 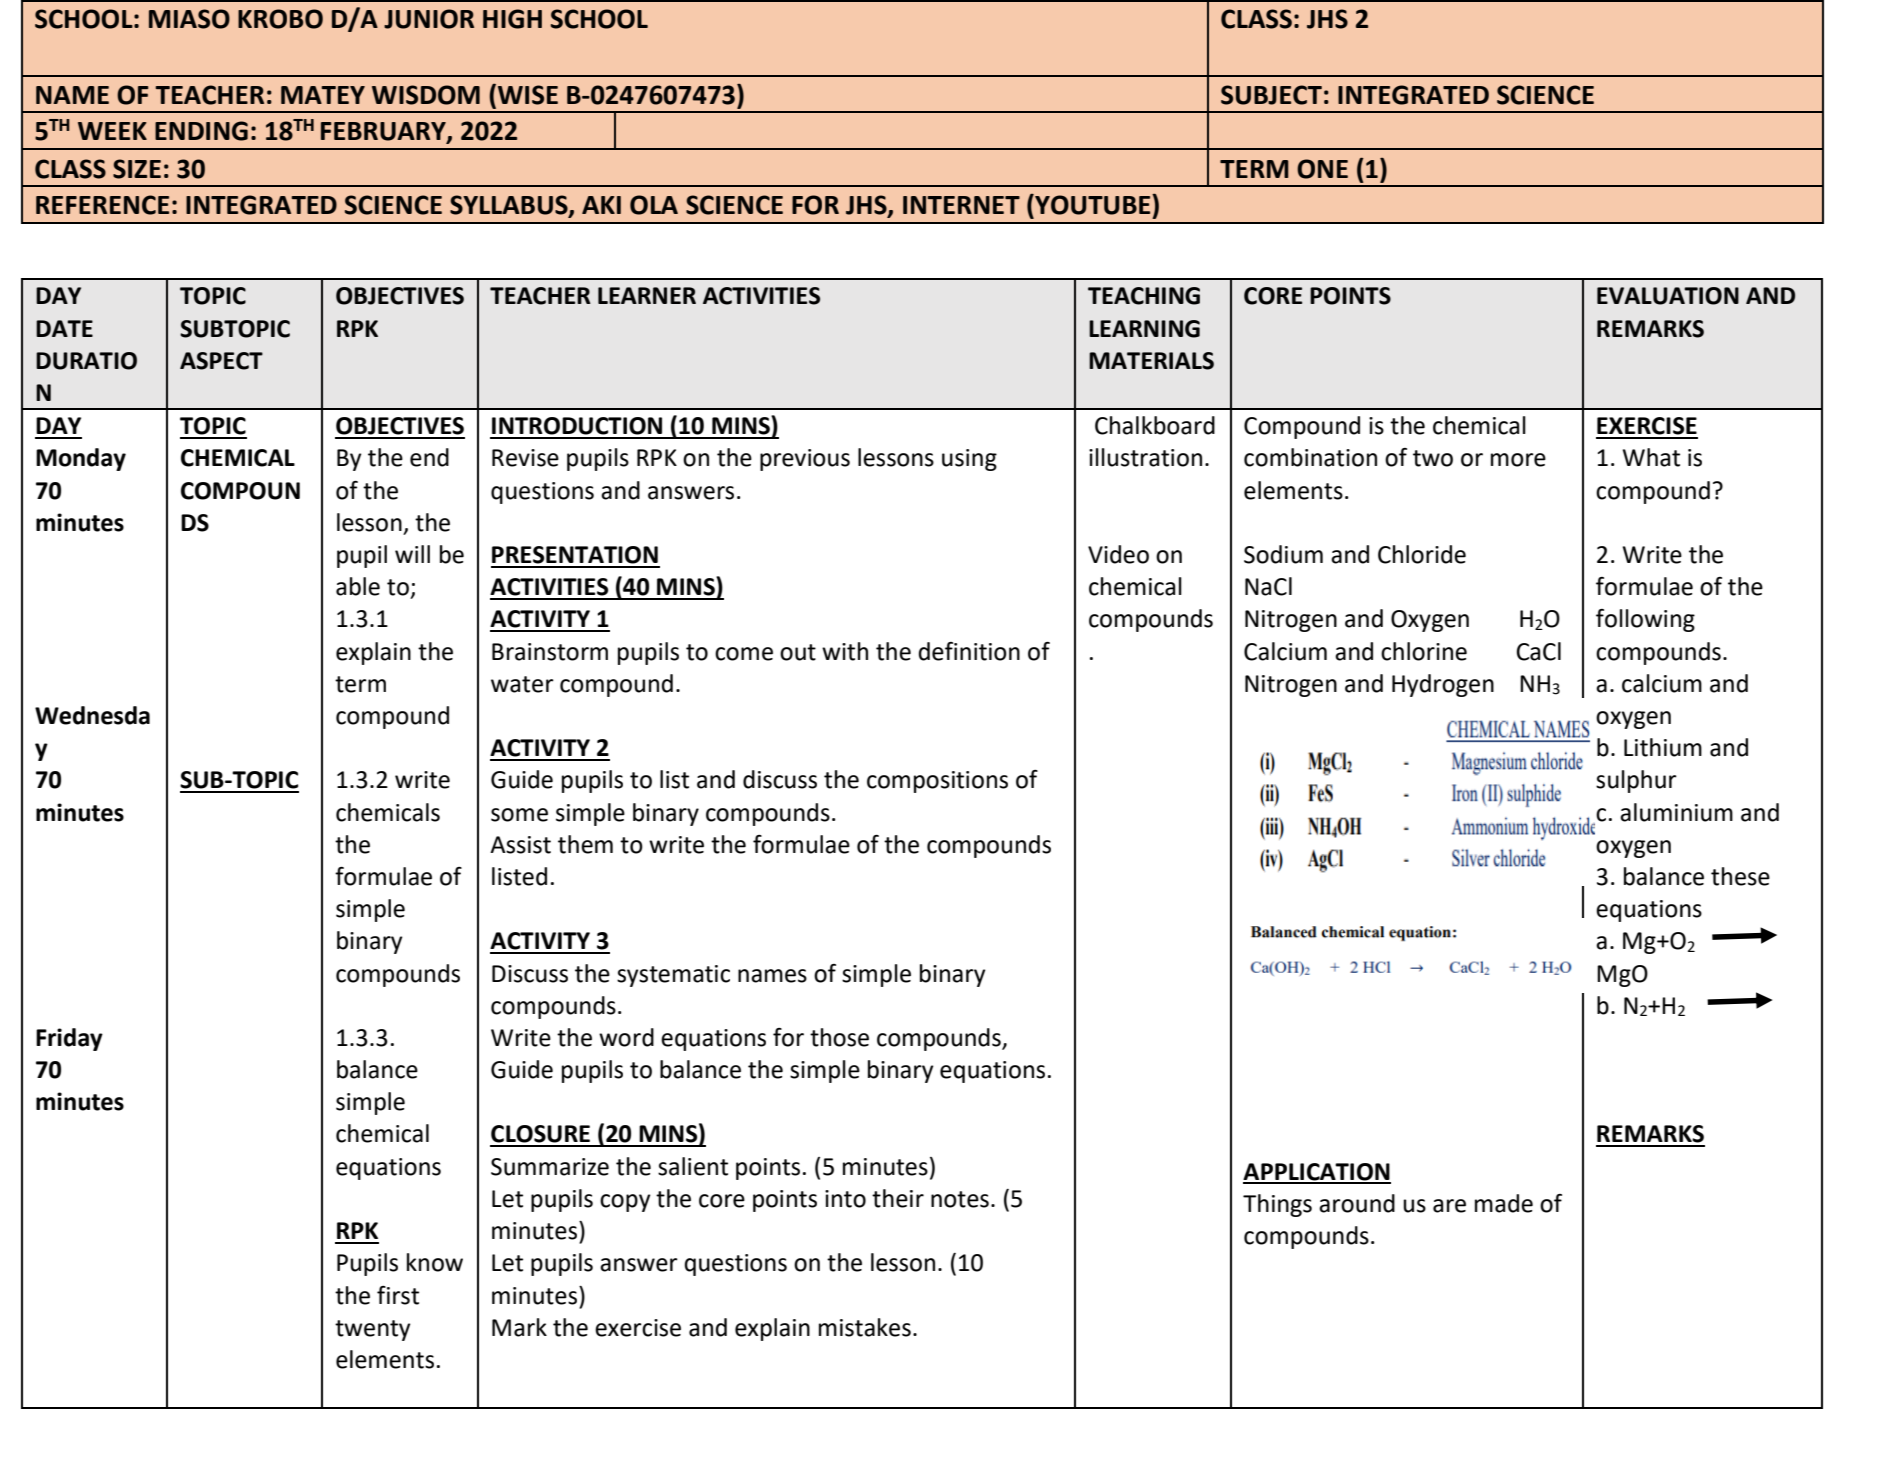 I want to click on first, so click(x=398, y=1295).
